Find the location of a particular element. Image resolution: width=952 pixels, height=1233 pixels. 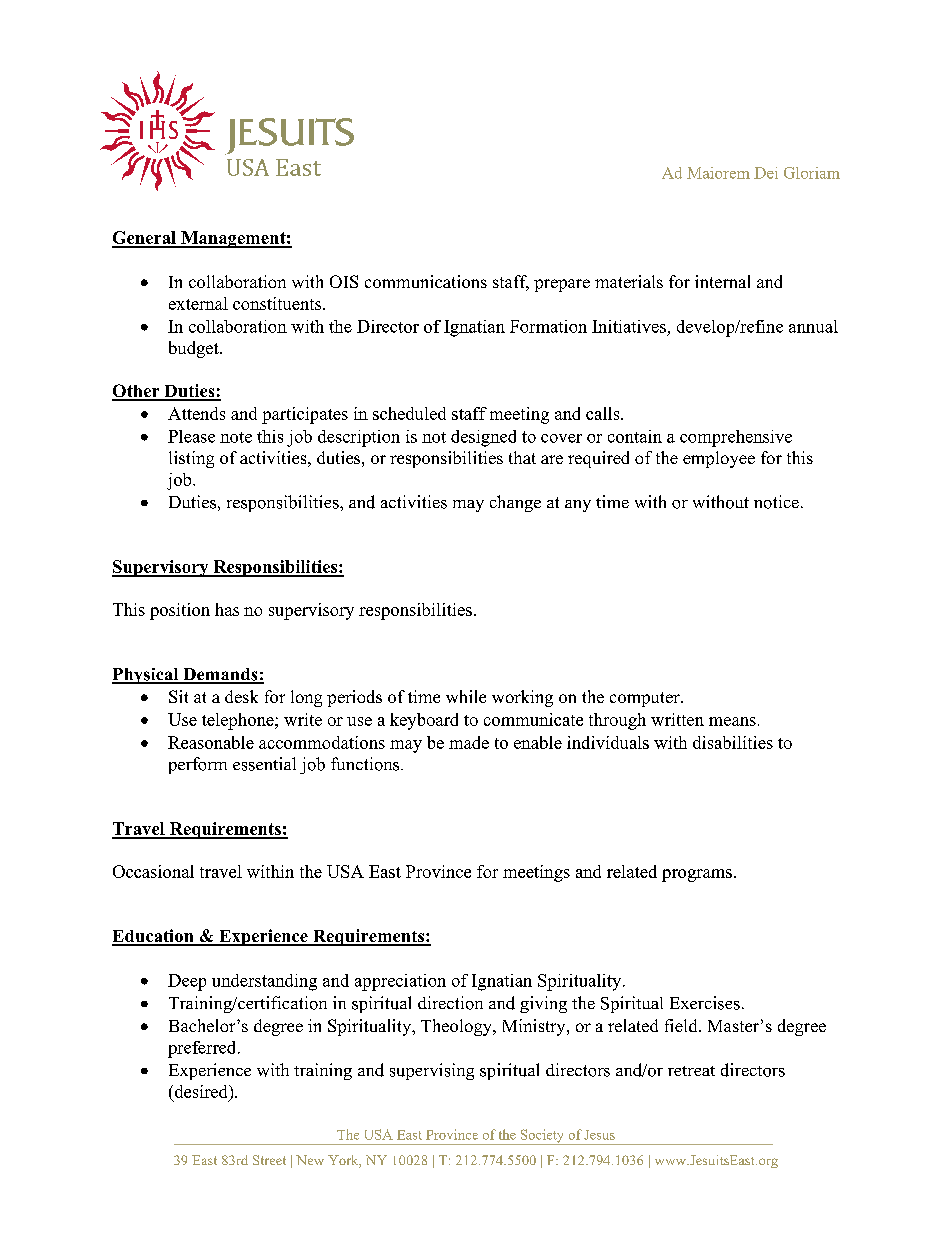

programs is located at coordinates (697, 875).
